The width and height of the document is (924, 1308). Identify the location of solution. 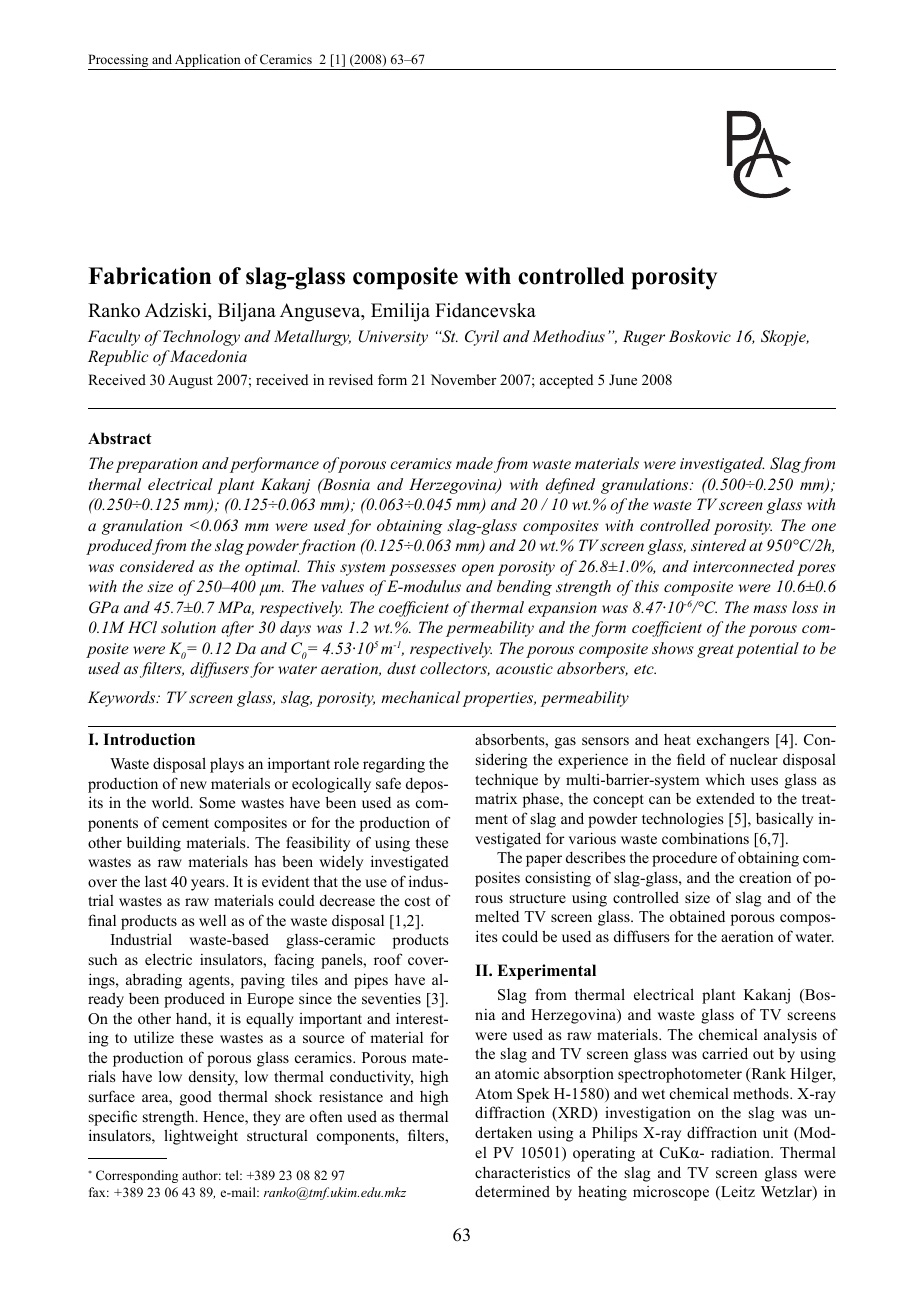
(188, 627).
